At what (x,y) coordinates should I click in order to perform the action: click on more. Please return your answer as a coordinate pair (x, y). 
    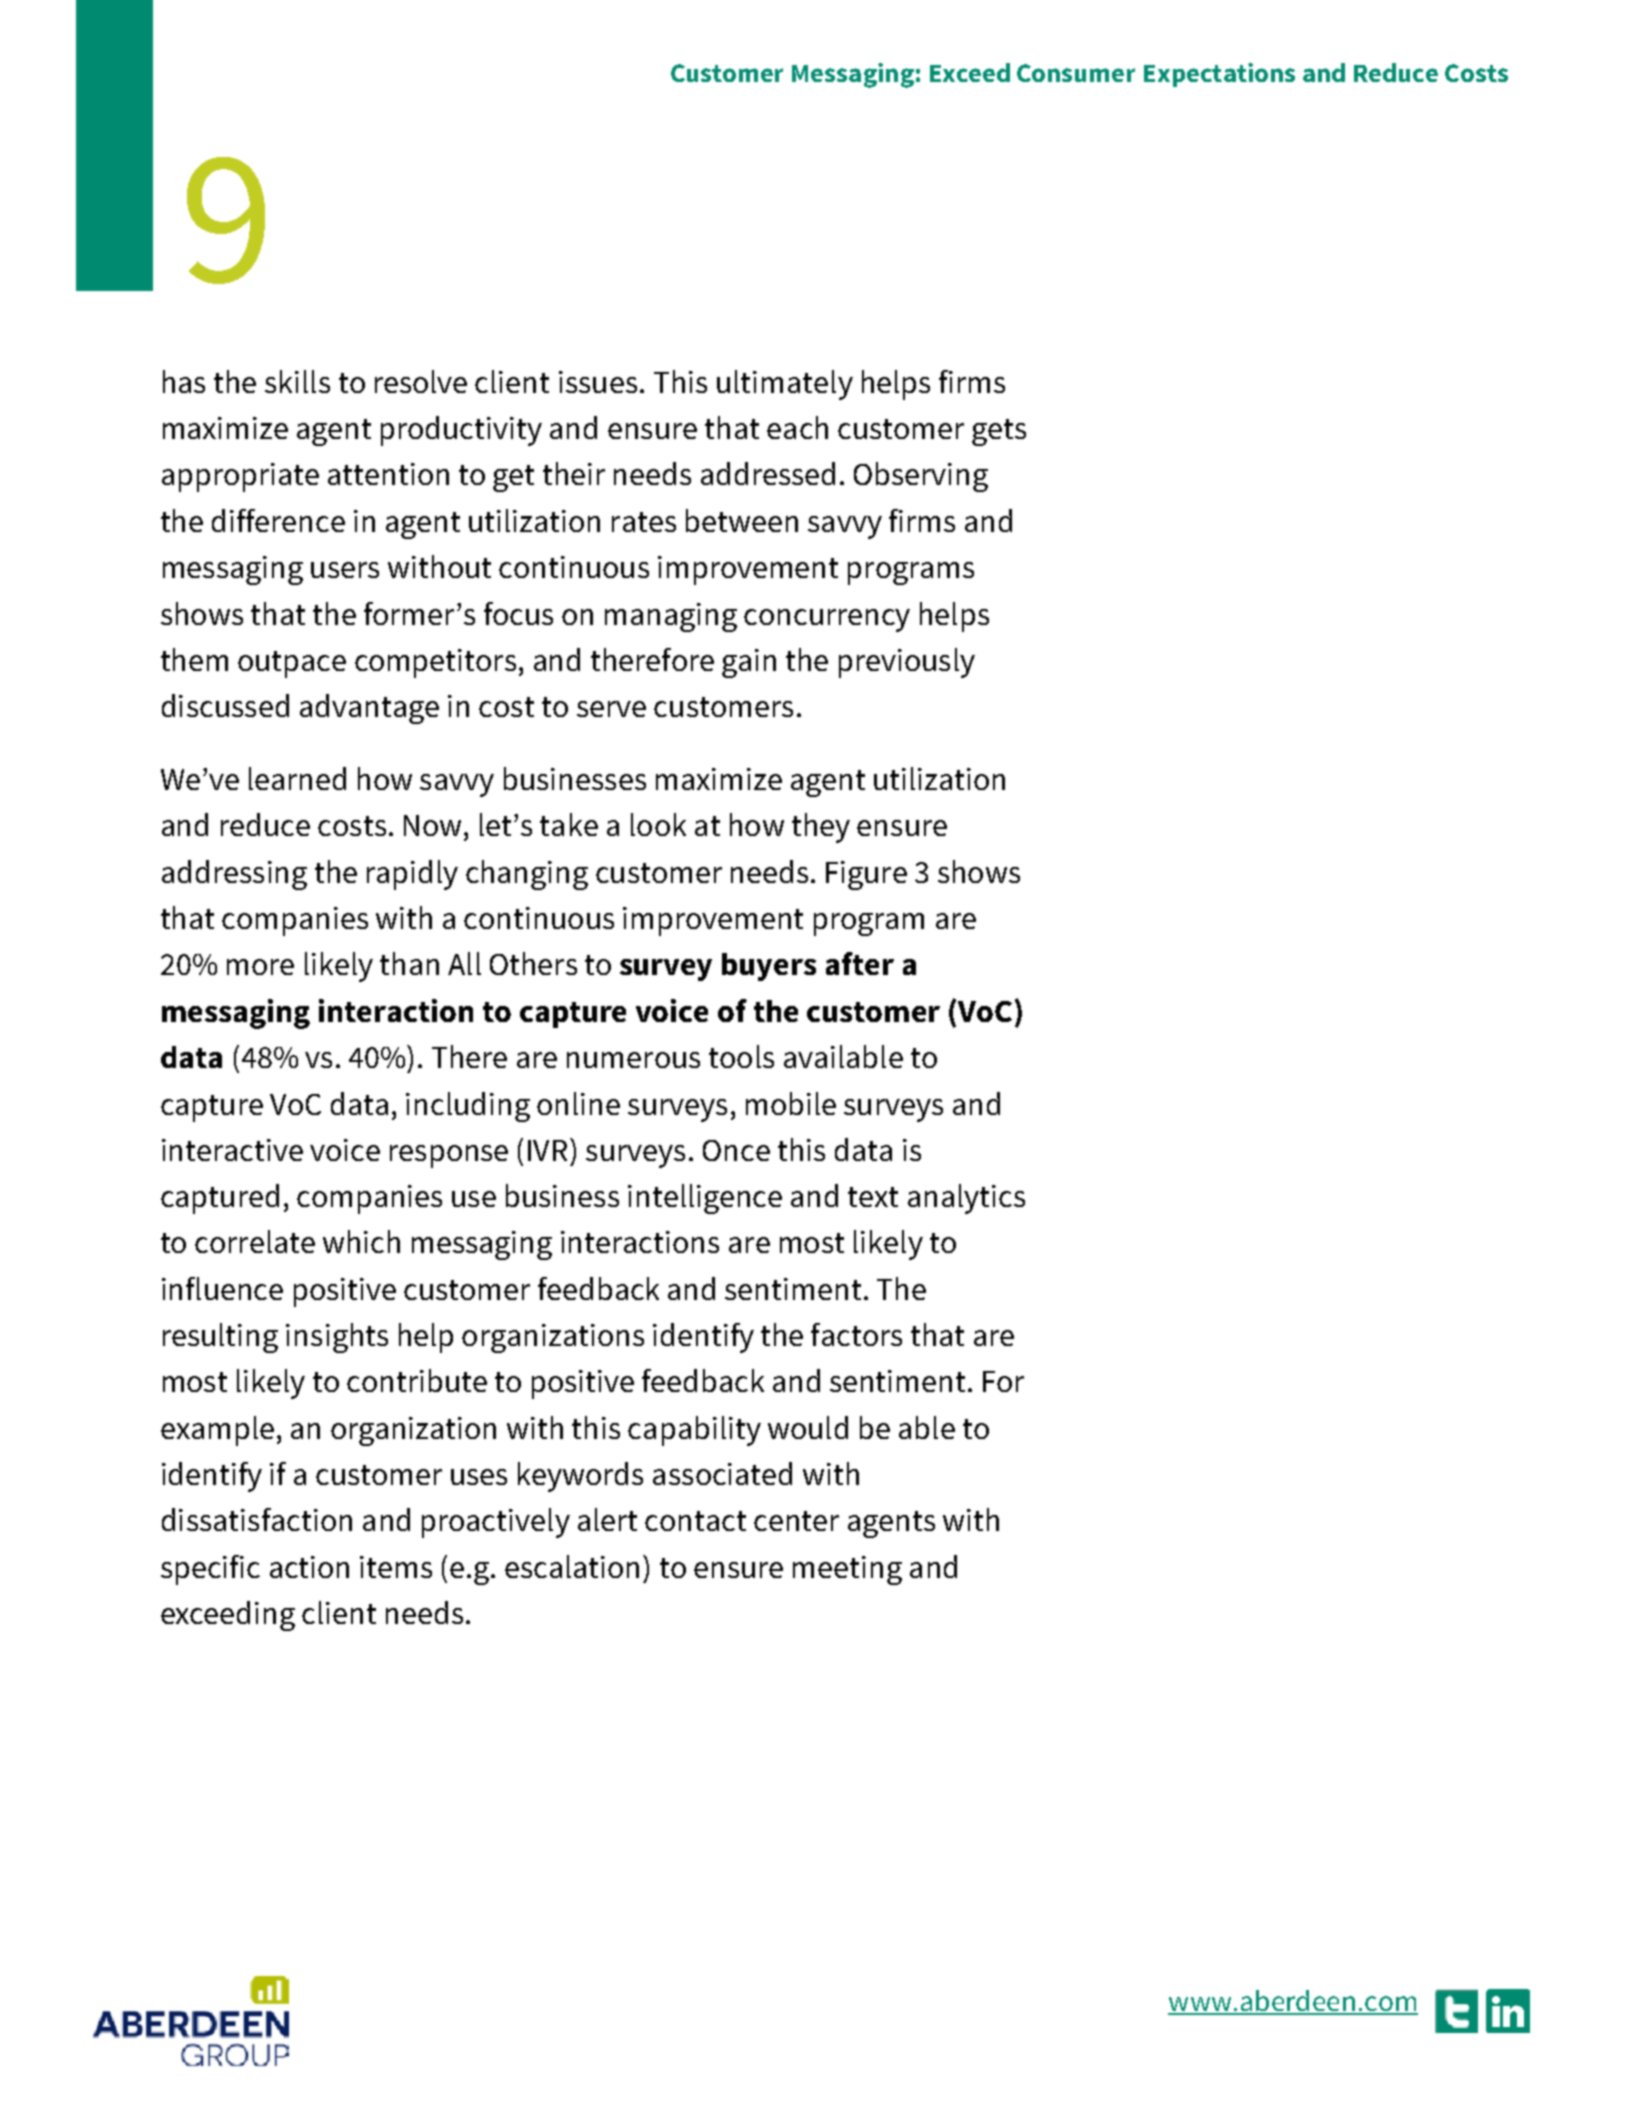
    Looking at the image, I should click on (260, 967).
